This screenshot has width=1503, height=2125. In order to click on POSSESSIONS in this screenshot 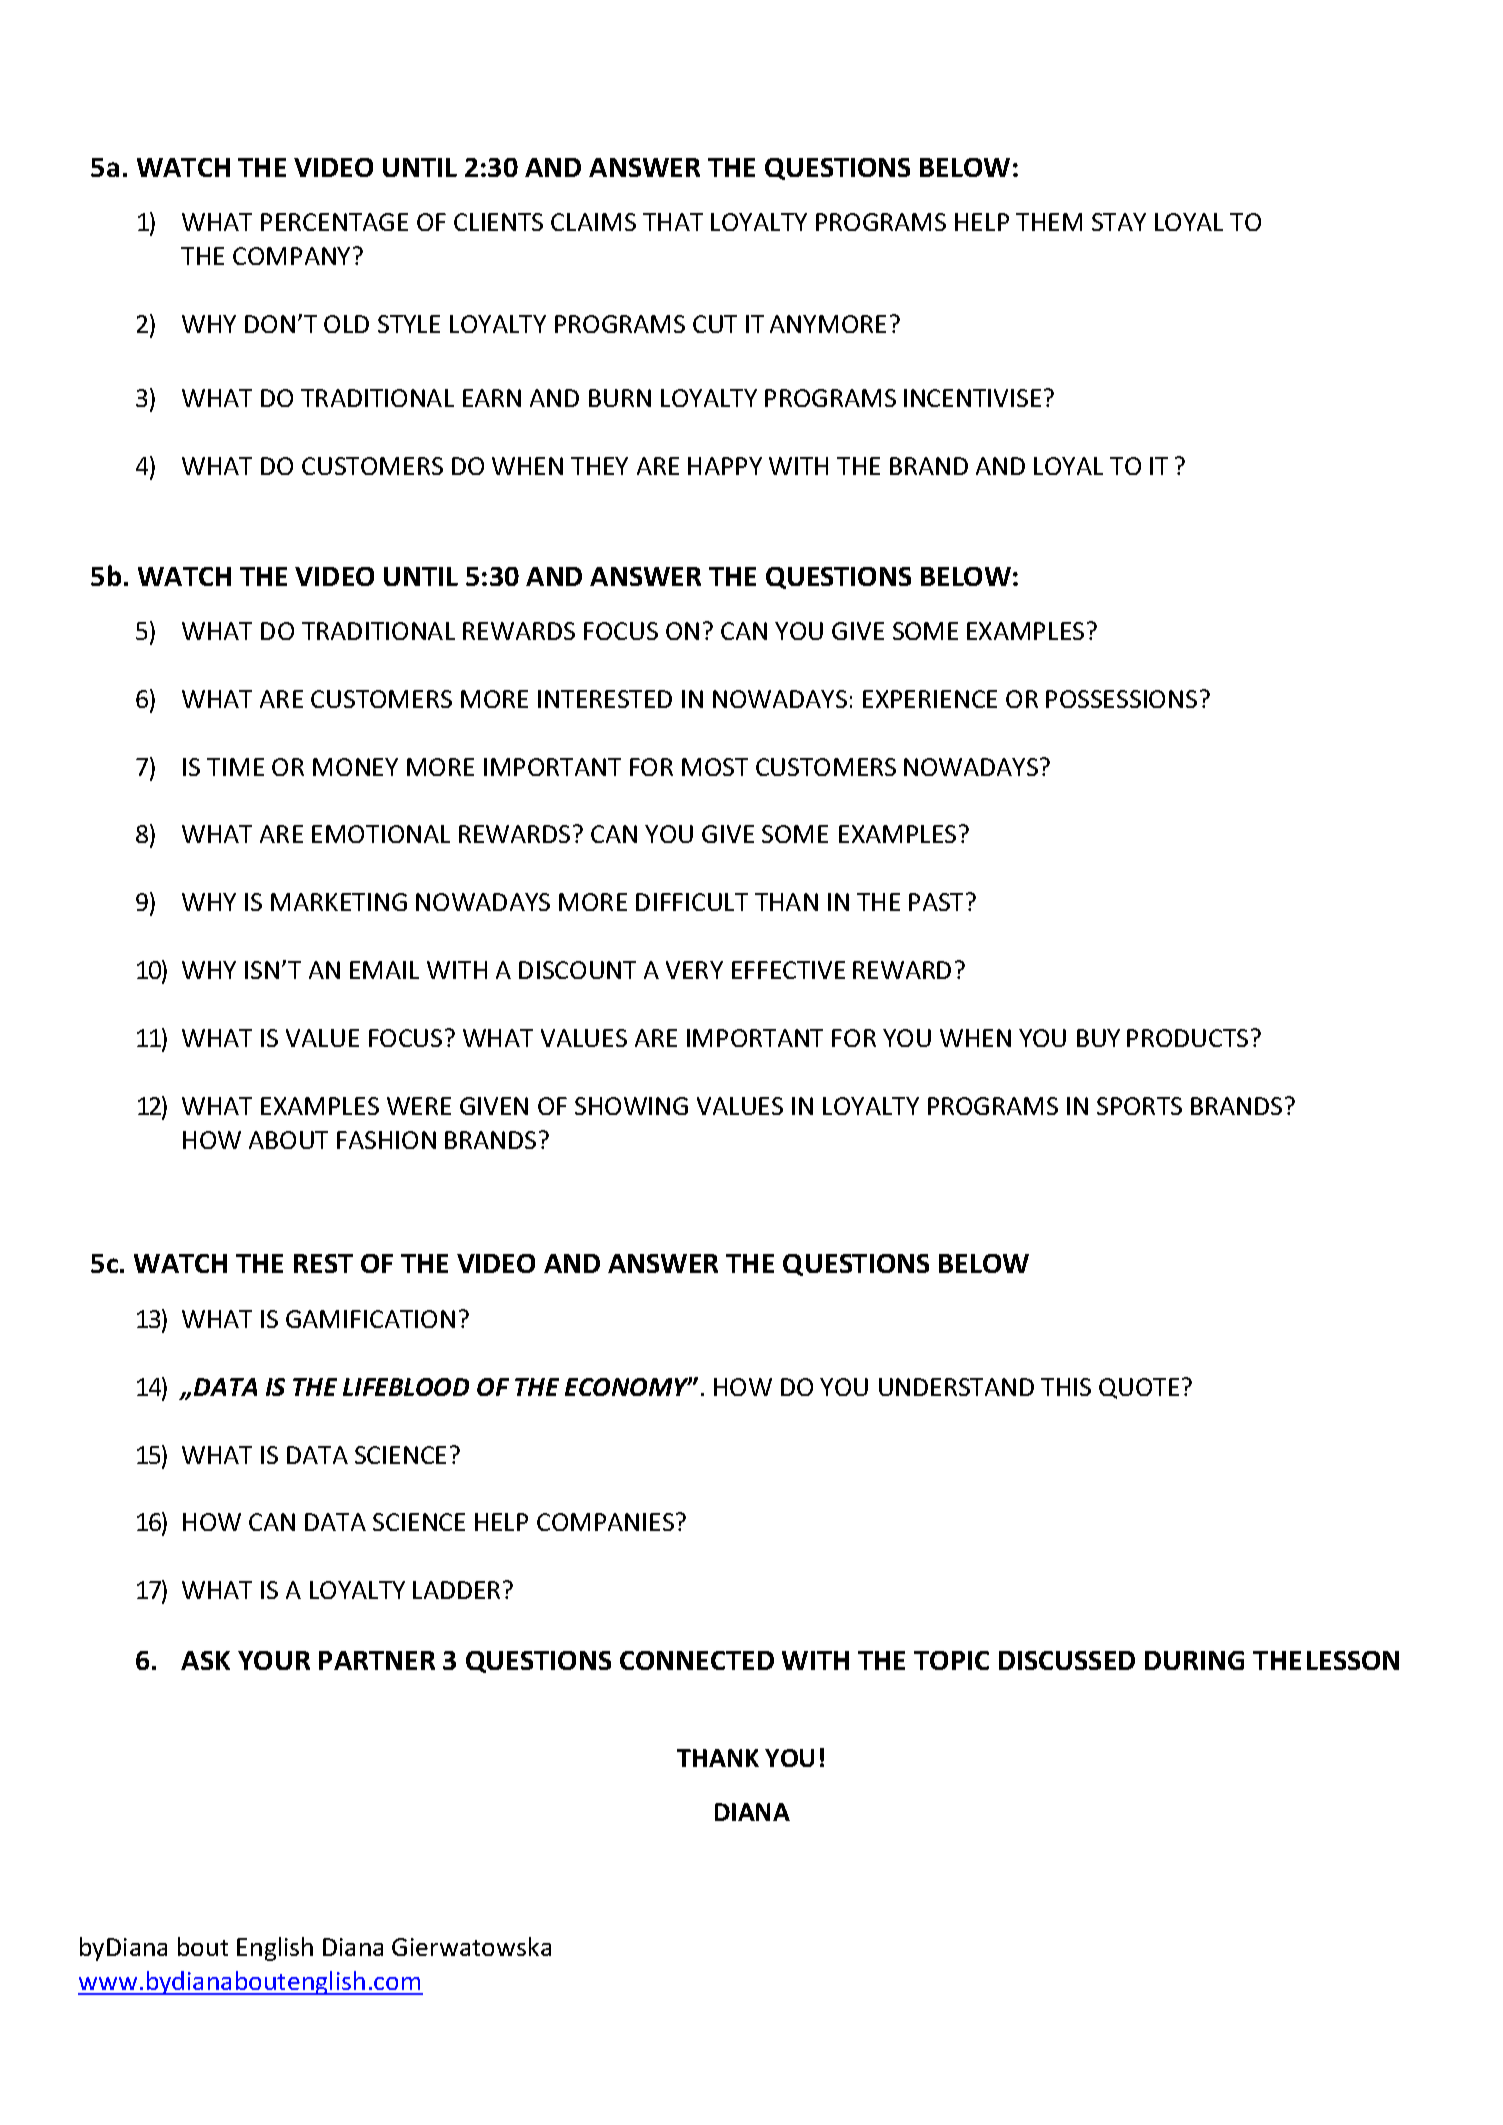, I will do `click(1121, 699)`.
